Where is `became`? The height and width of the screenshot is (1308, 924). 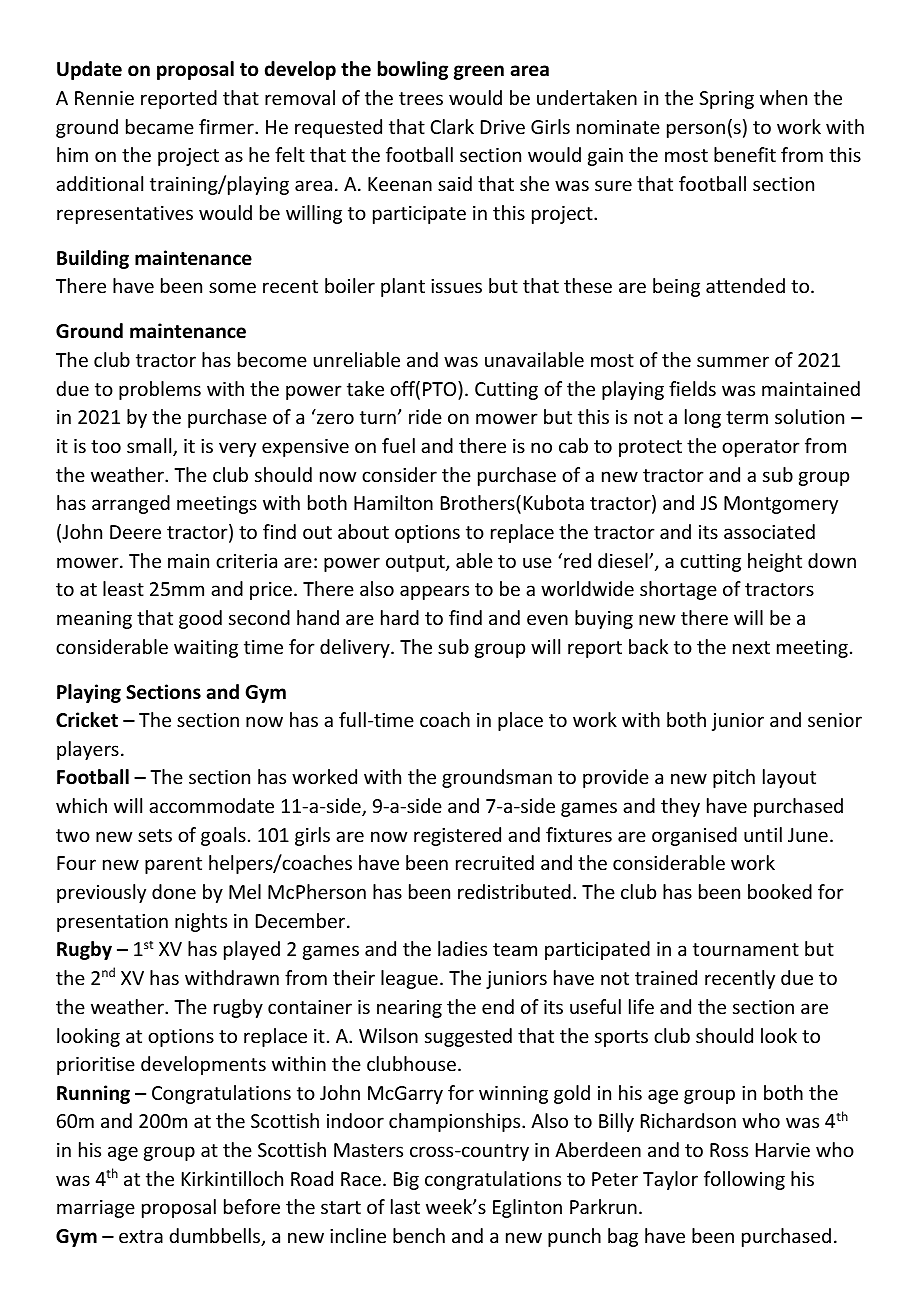
became is located at coordinates (160, 126).
